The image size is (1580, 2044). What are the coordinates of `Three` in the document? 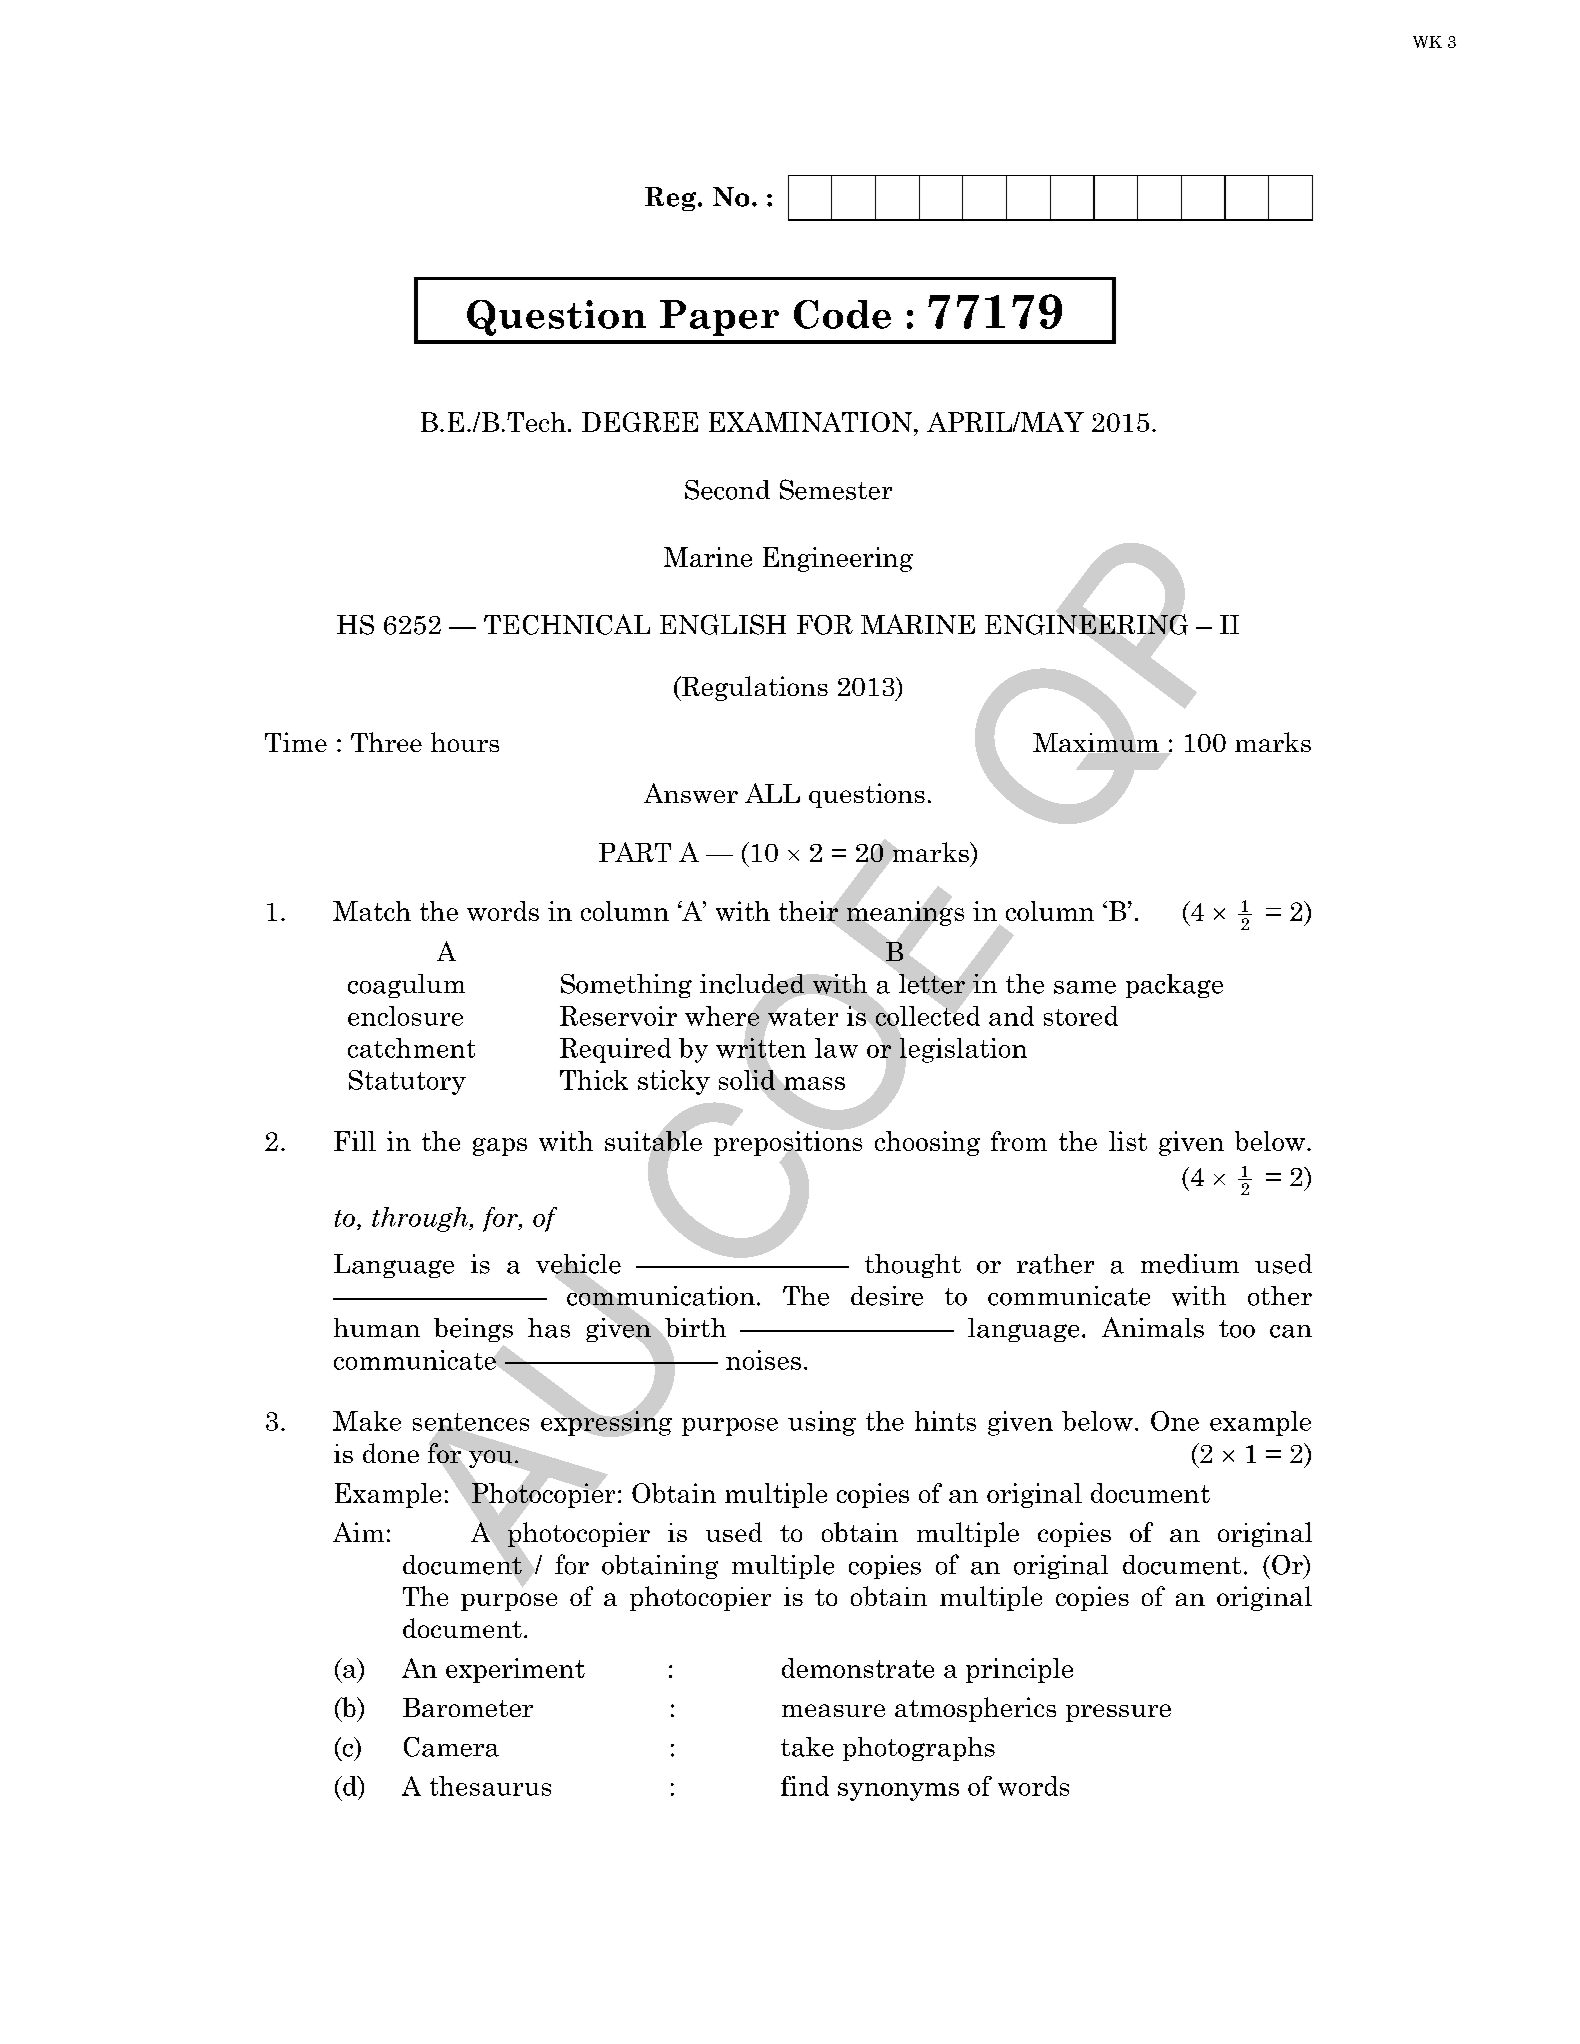 It's located at (386, 742).
